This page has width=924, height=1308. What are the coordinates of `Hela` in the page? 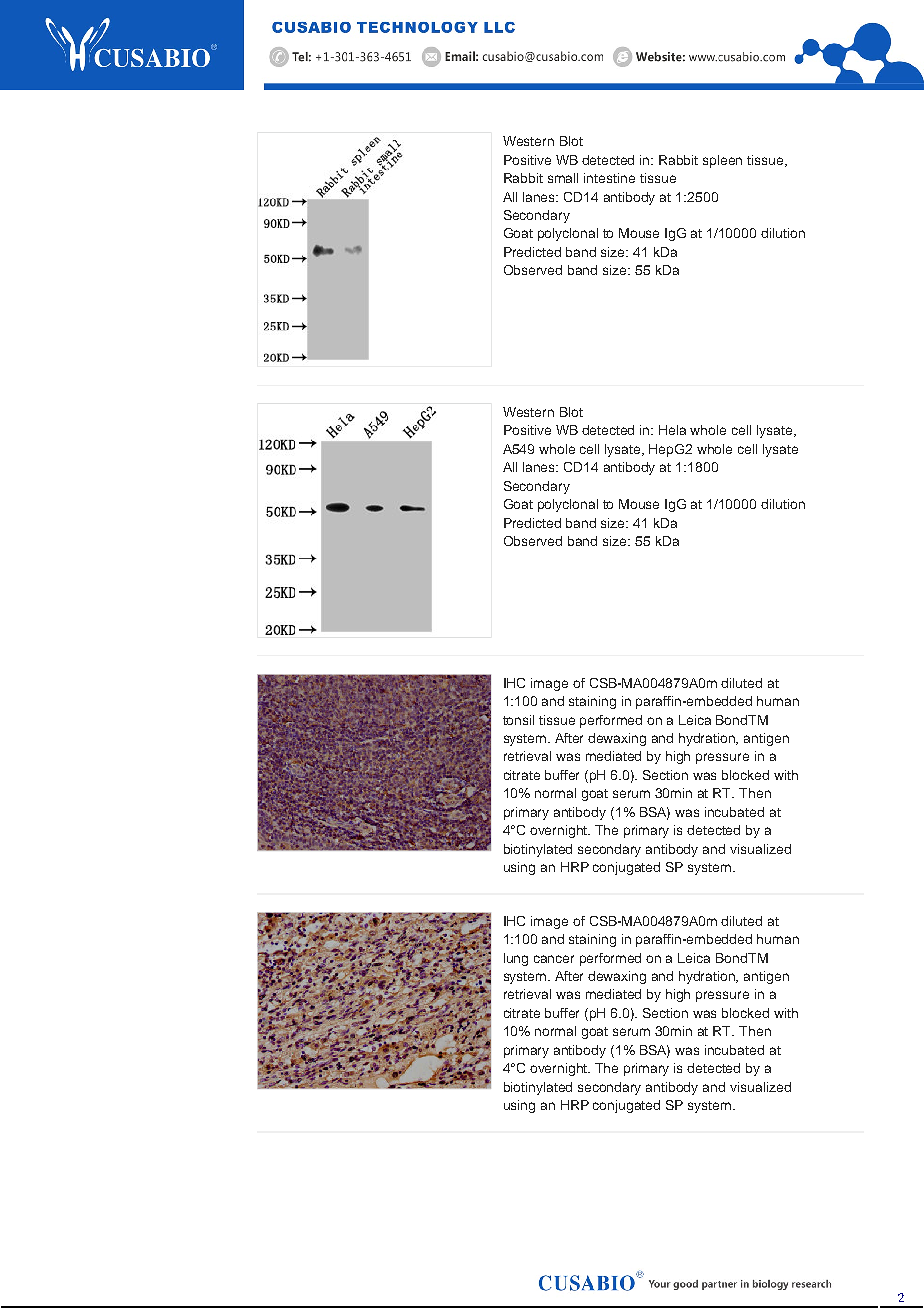 It's located at (672, 430).
